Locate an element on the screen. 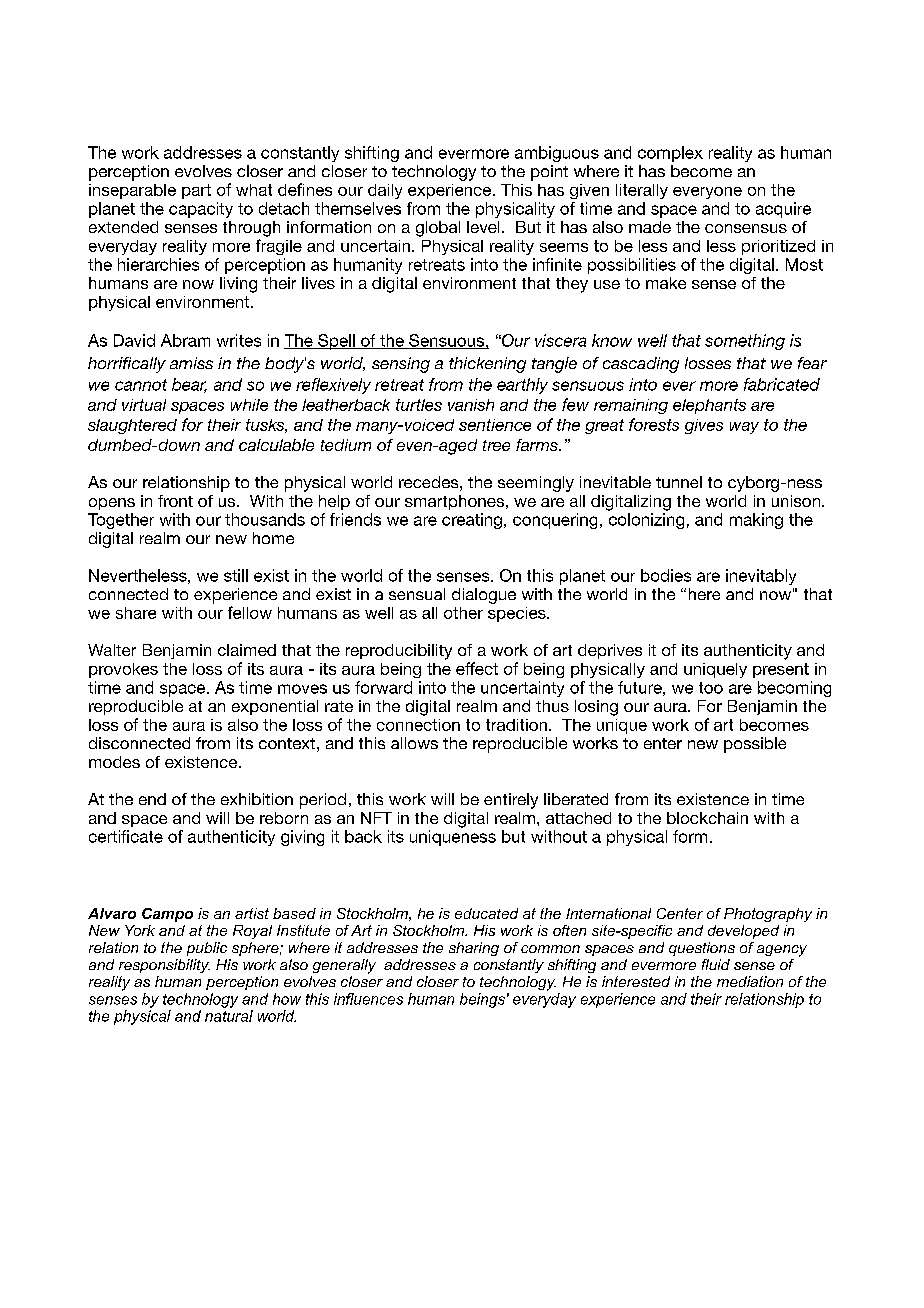 The height and width of the screenshot is (1308, 924). complex is located at coordinates (670, 154).
